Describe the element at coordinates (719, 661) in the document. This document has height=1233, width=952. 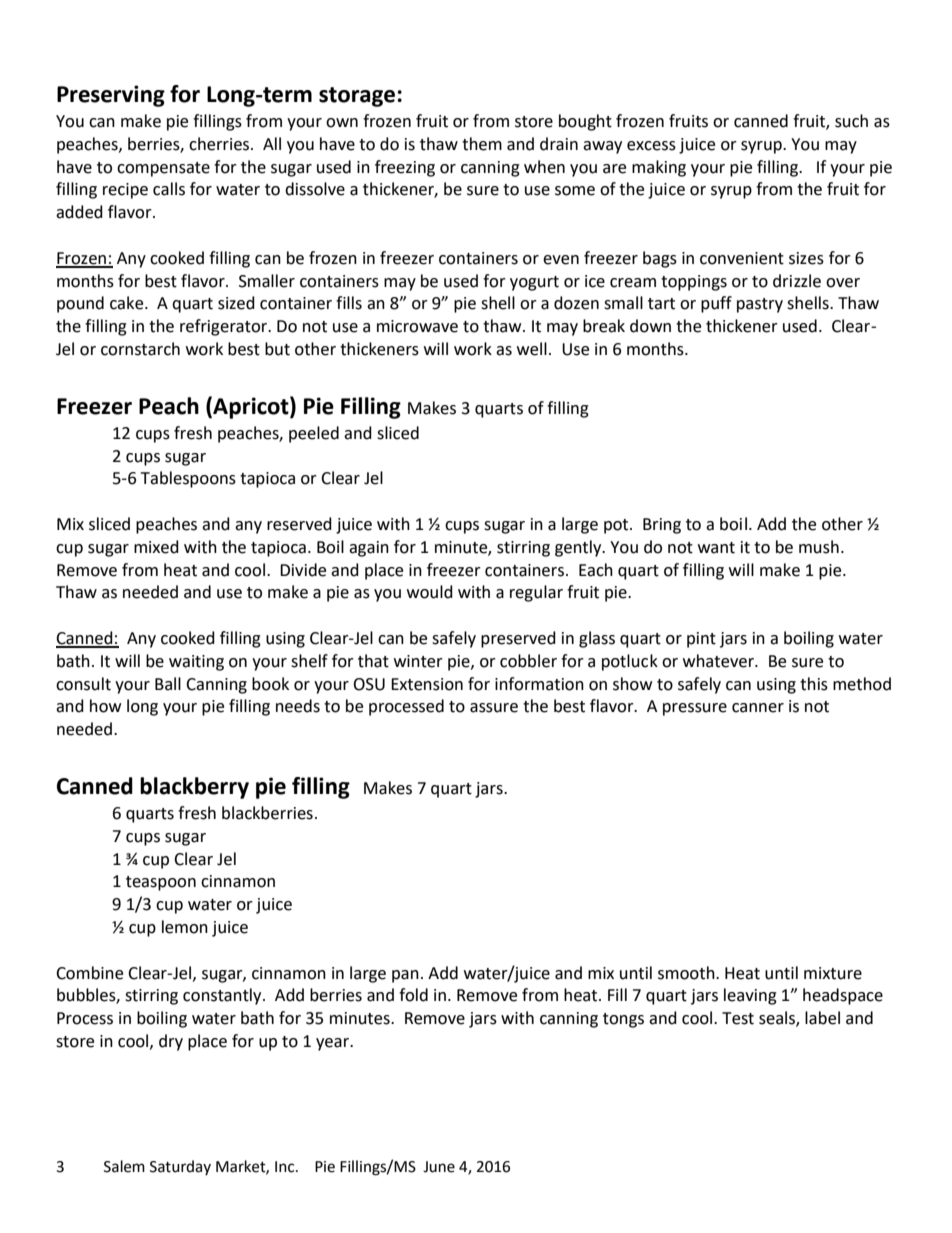
I see `whatever` at that location.
